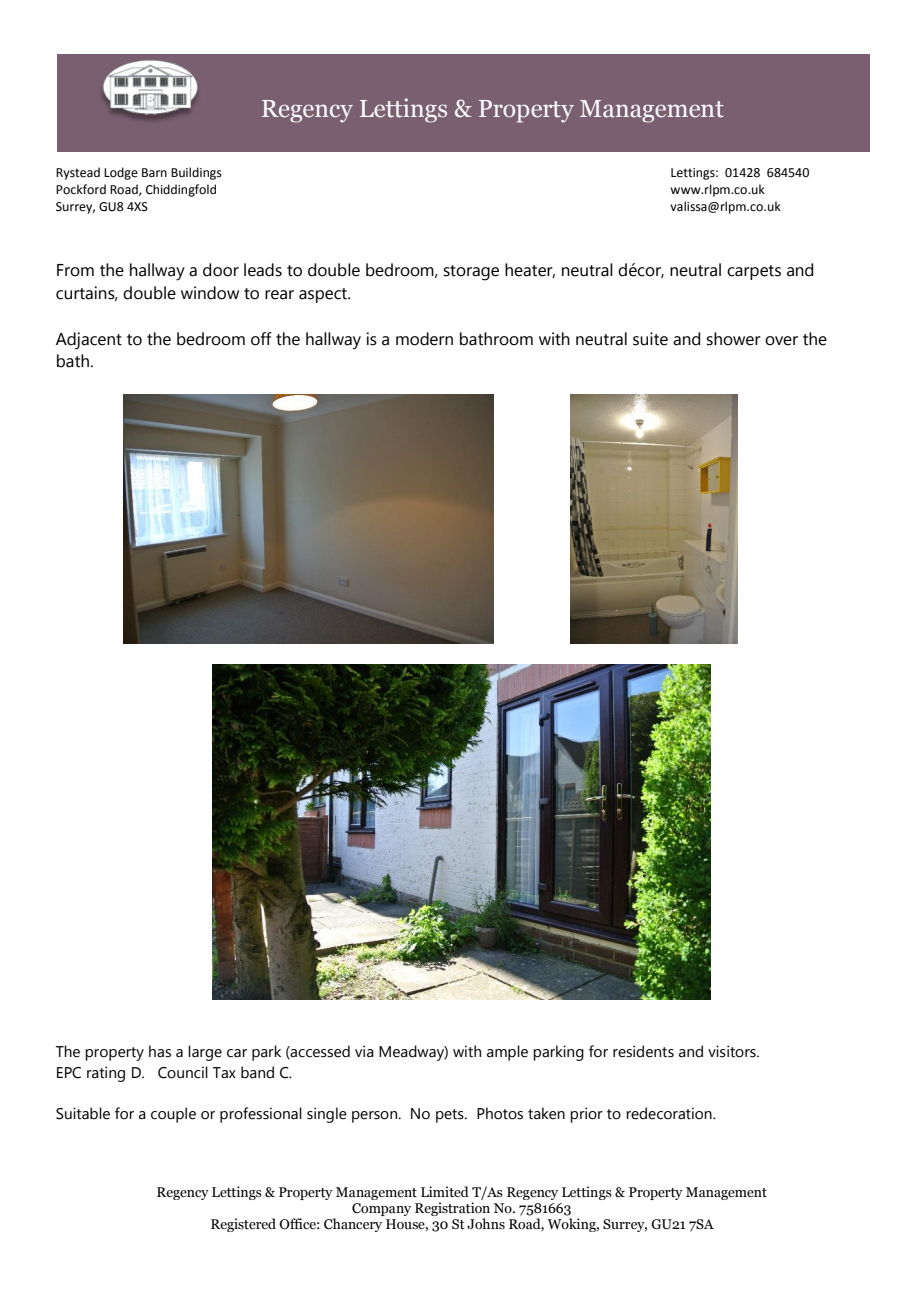 The height and width of the screenshot is (1308, 924). Describe the element at coordinates (733, 1051) in the screenshot. I see `visitors` at that location.
